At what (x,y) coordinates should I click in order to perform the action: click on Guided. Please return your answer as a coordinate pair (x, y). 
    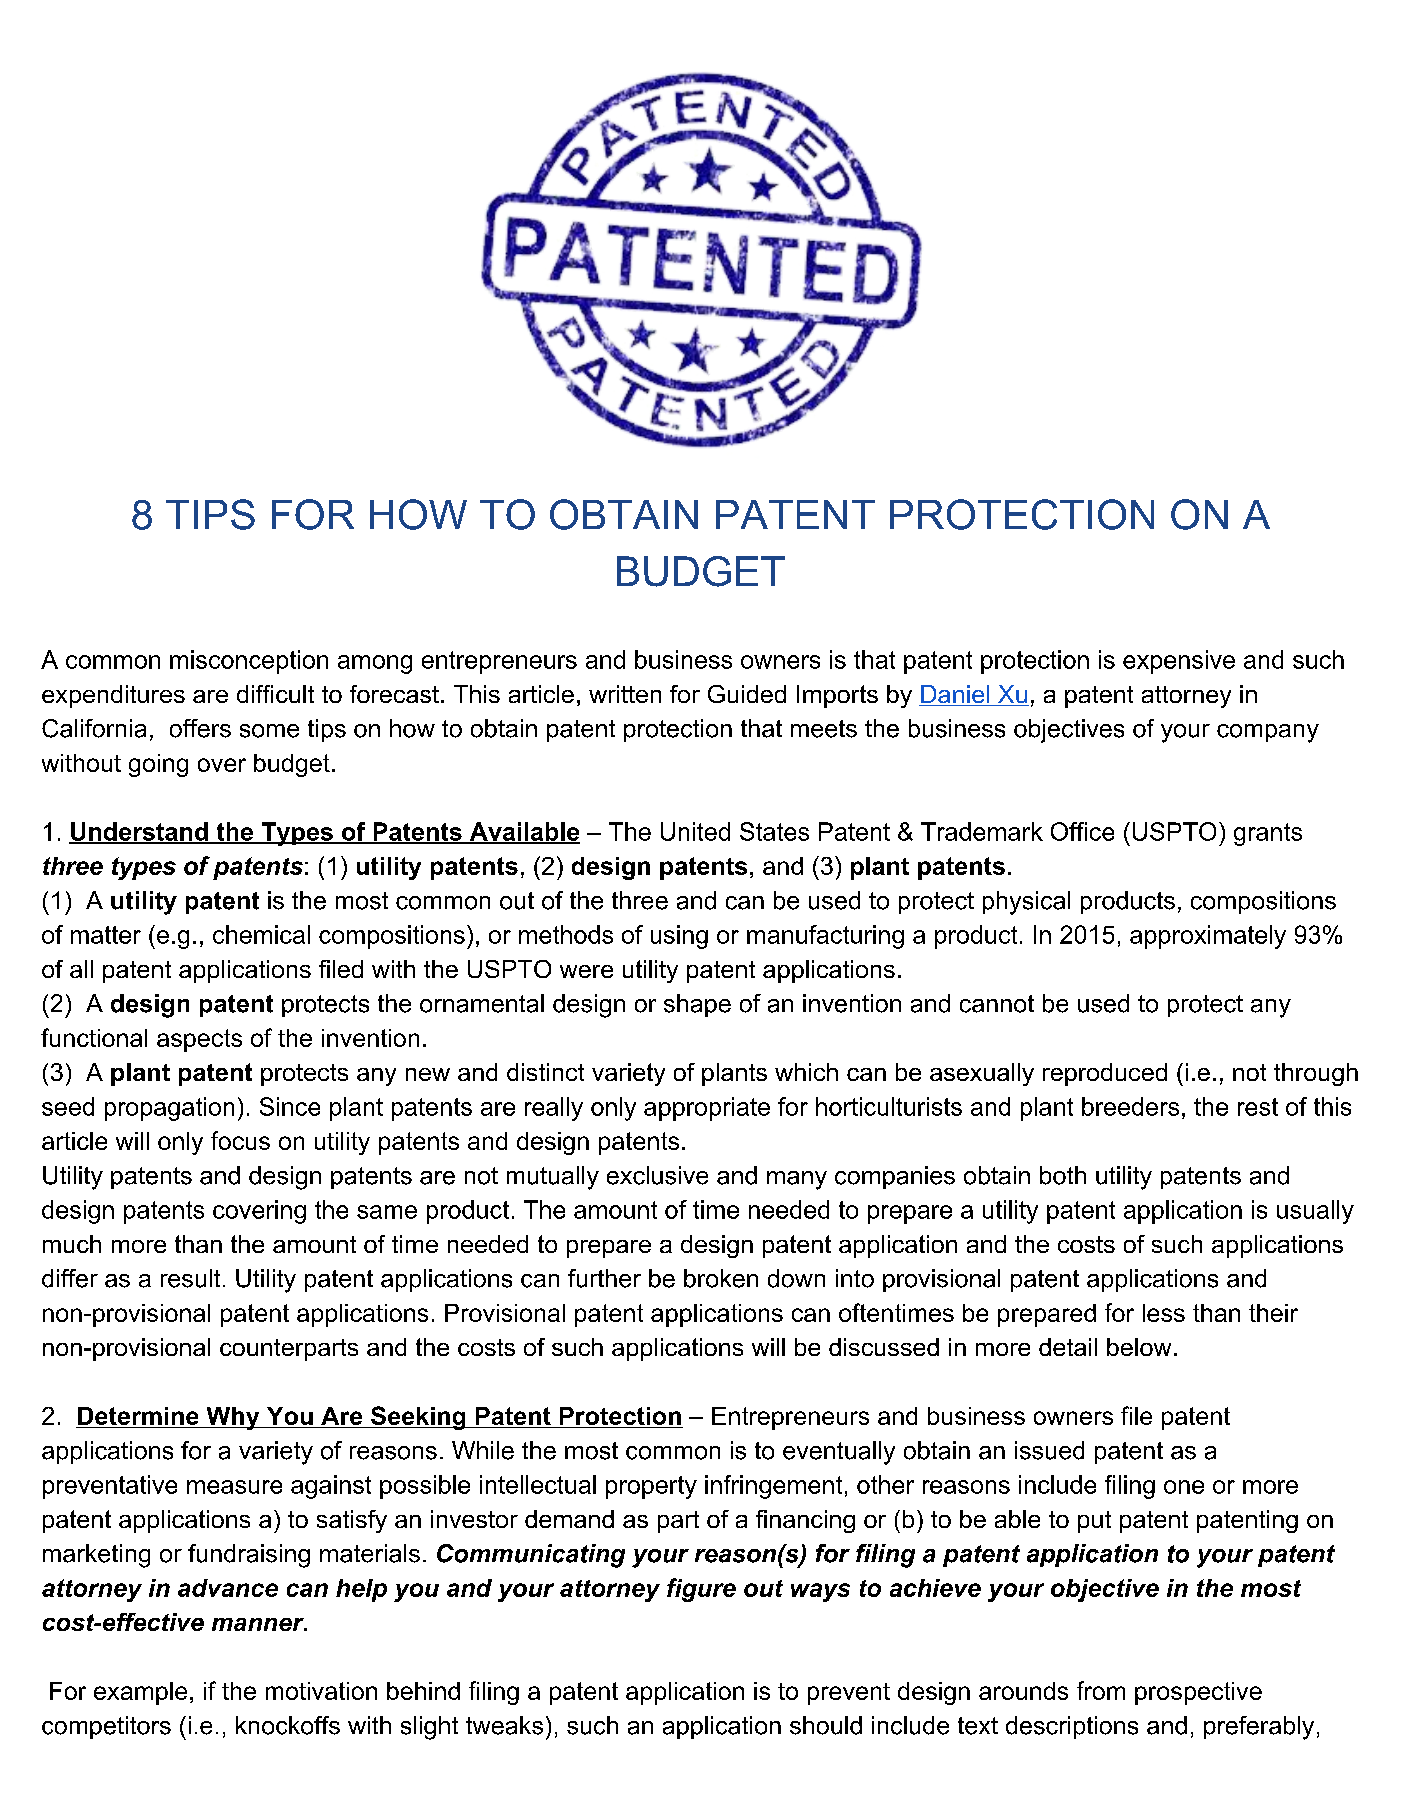
    Looking at the image, I should click on (747, 694).
